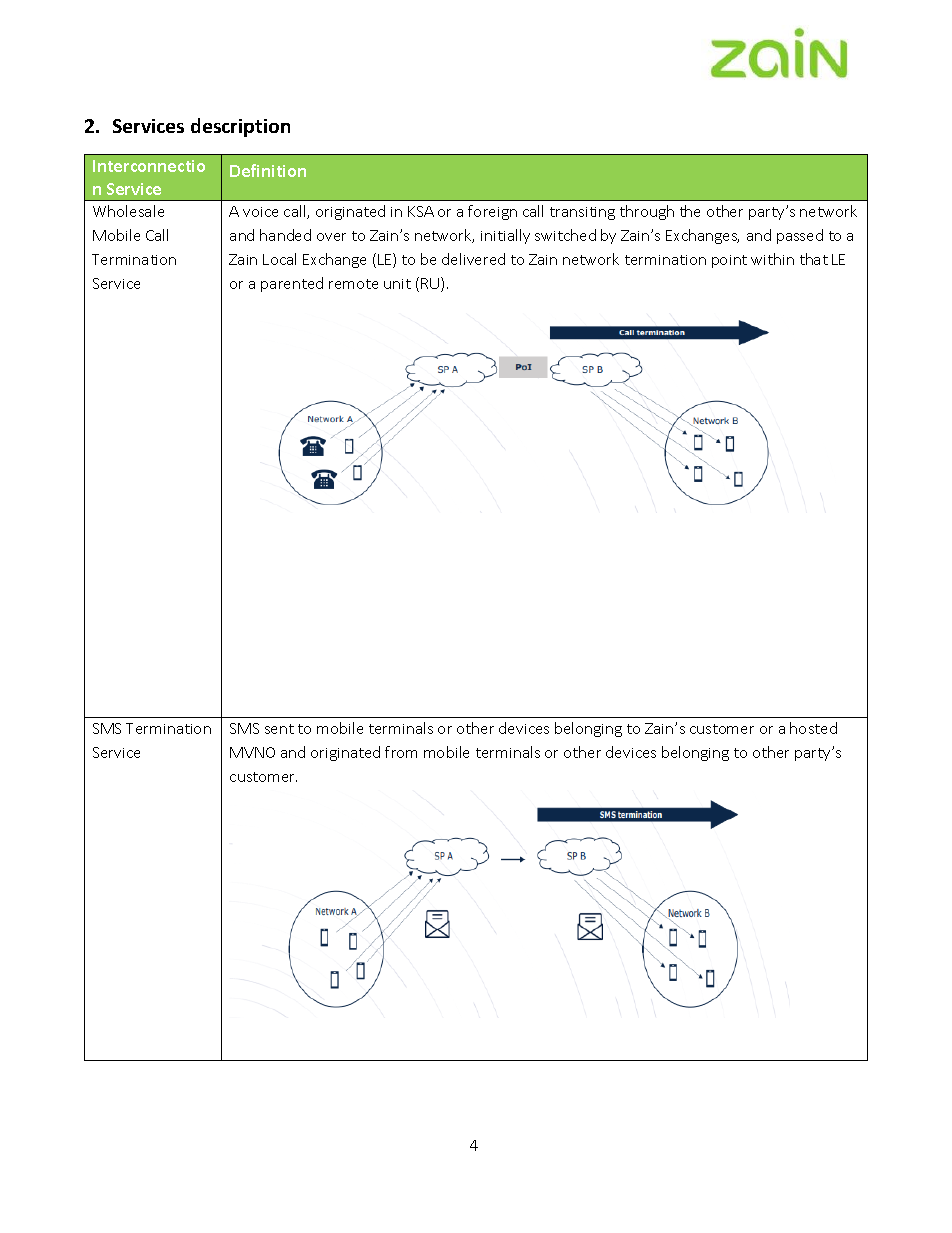 This page has height=1233, width=952. Describe the element at coordinates (813, 728) in the page. I see `hosted` at that location.
